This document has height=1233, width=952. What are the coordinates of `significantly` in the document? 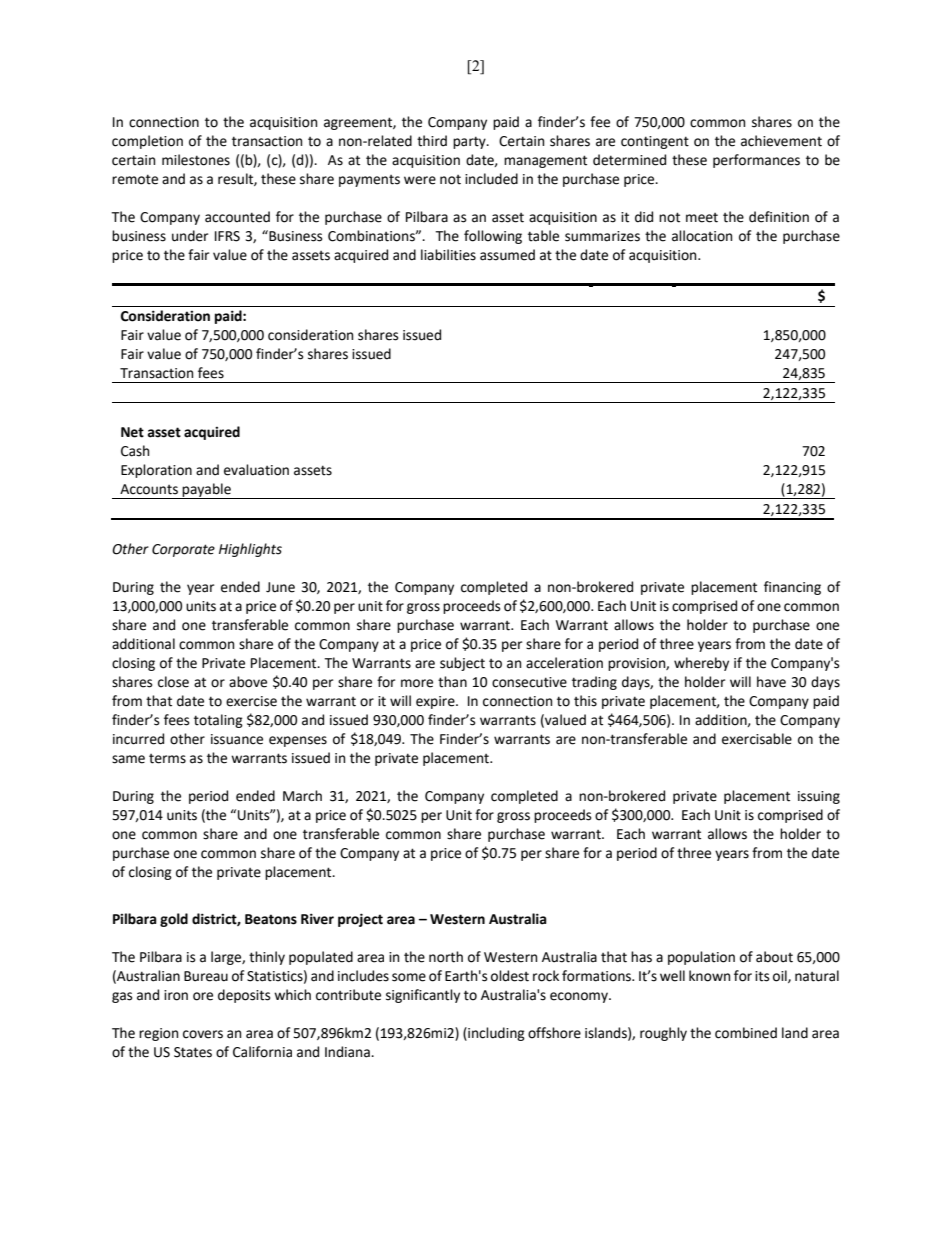 It's located at (423, 996).
